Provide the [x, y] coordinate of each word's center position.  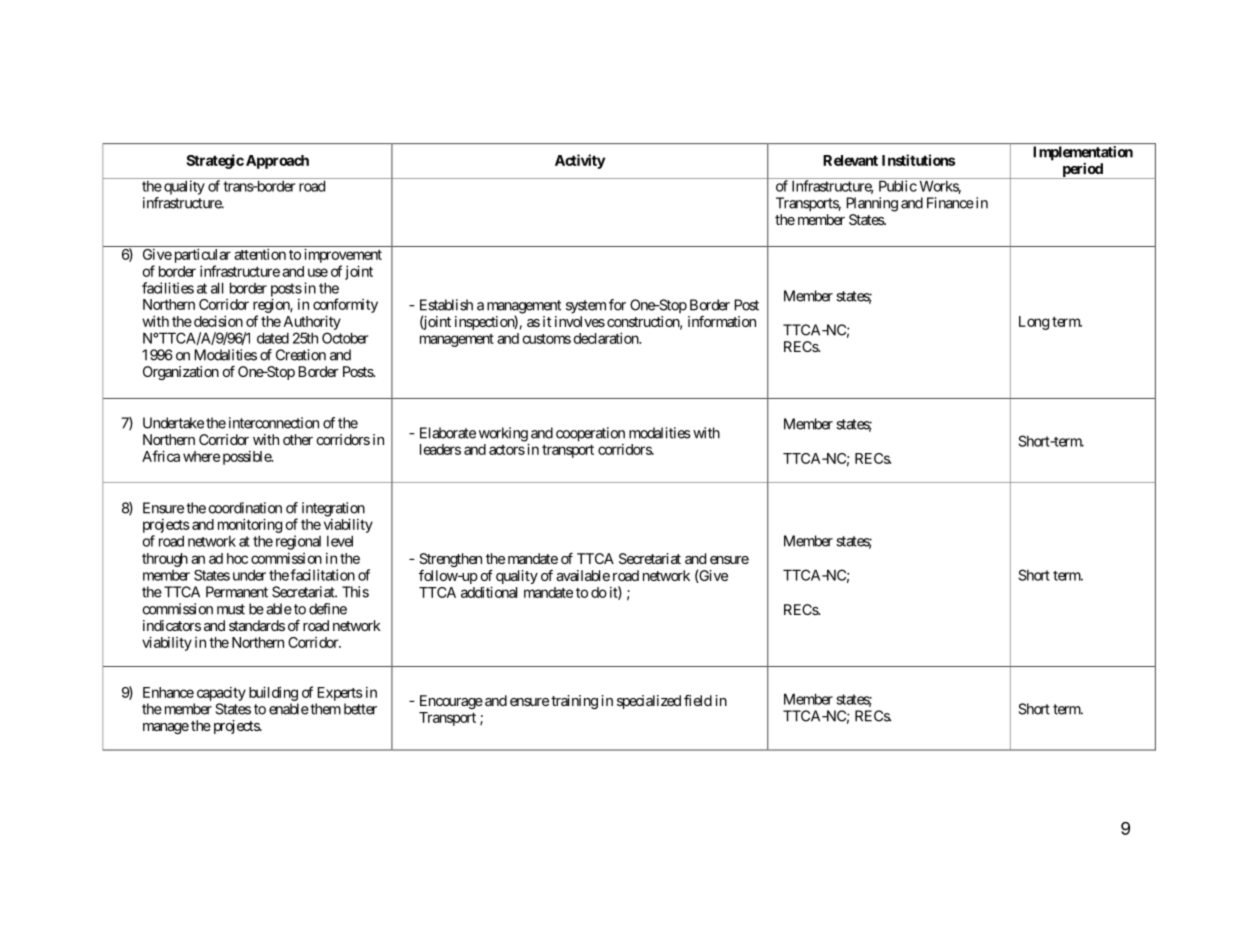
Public [898, 186]
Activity [580, 161]
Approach [277, 162]
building [273, 693]
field [698, 700]
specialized [649, 702]
